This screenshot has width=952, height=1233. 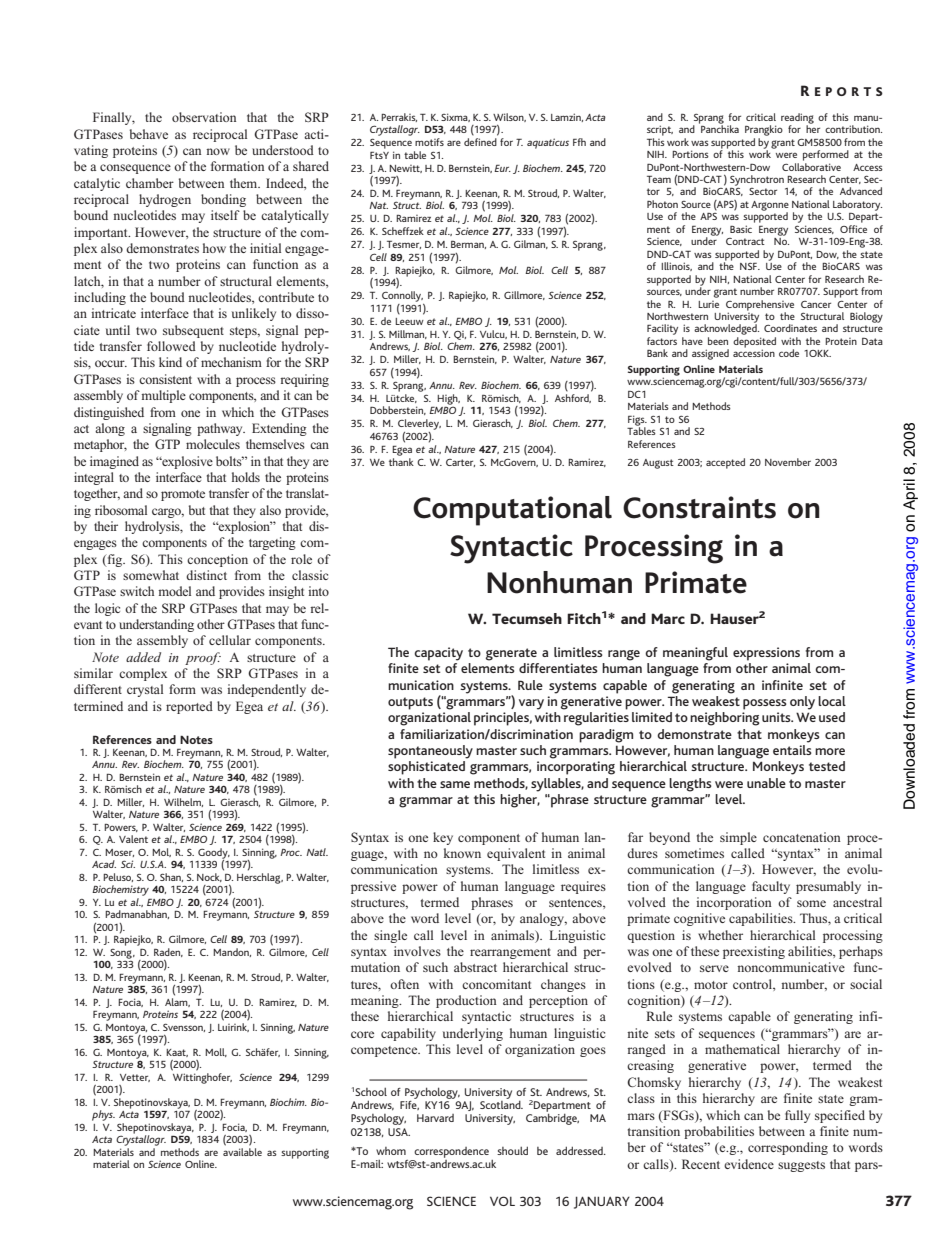 What do you see at coordinates (149, 134) in the screenshot?
I see `behave` at bounding box center [149, 134].
